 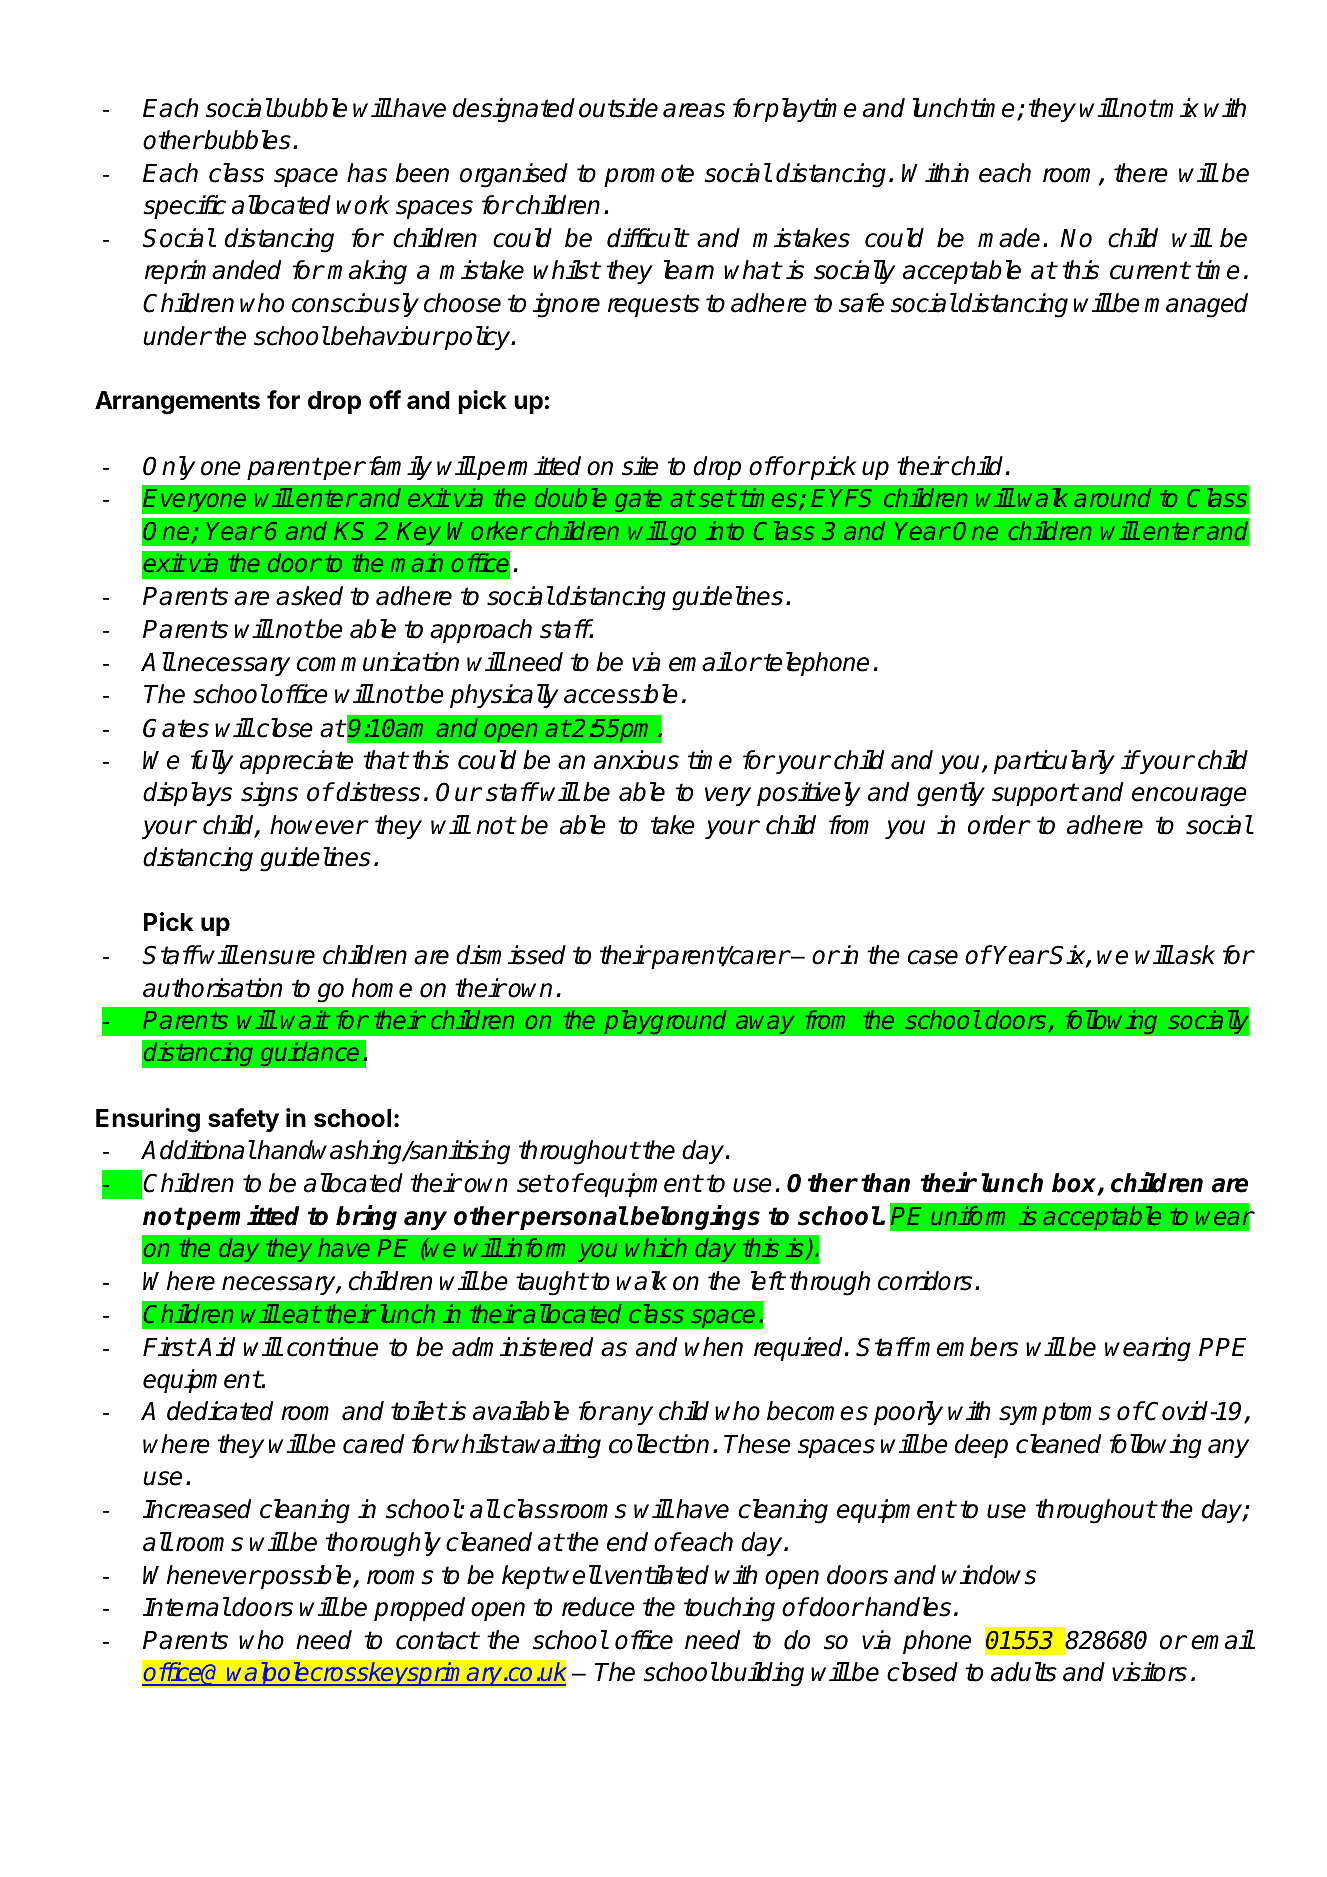 I want to click on possible, so click(x=306, y=1577).
